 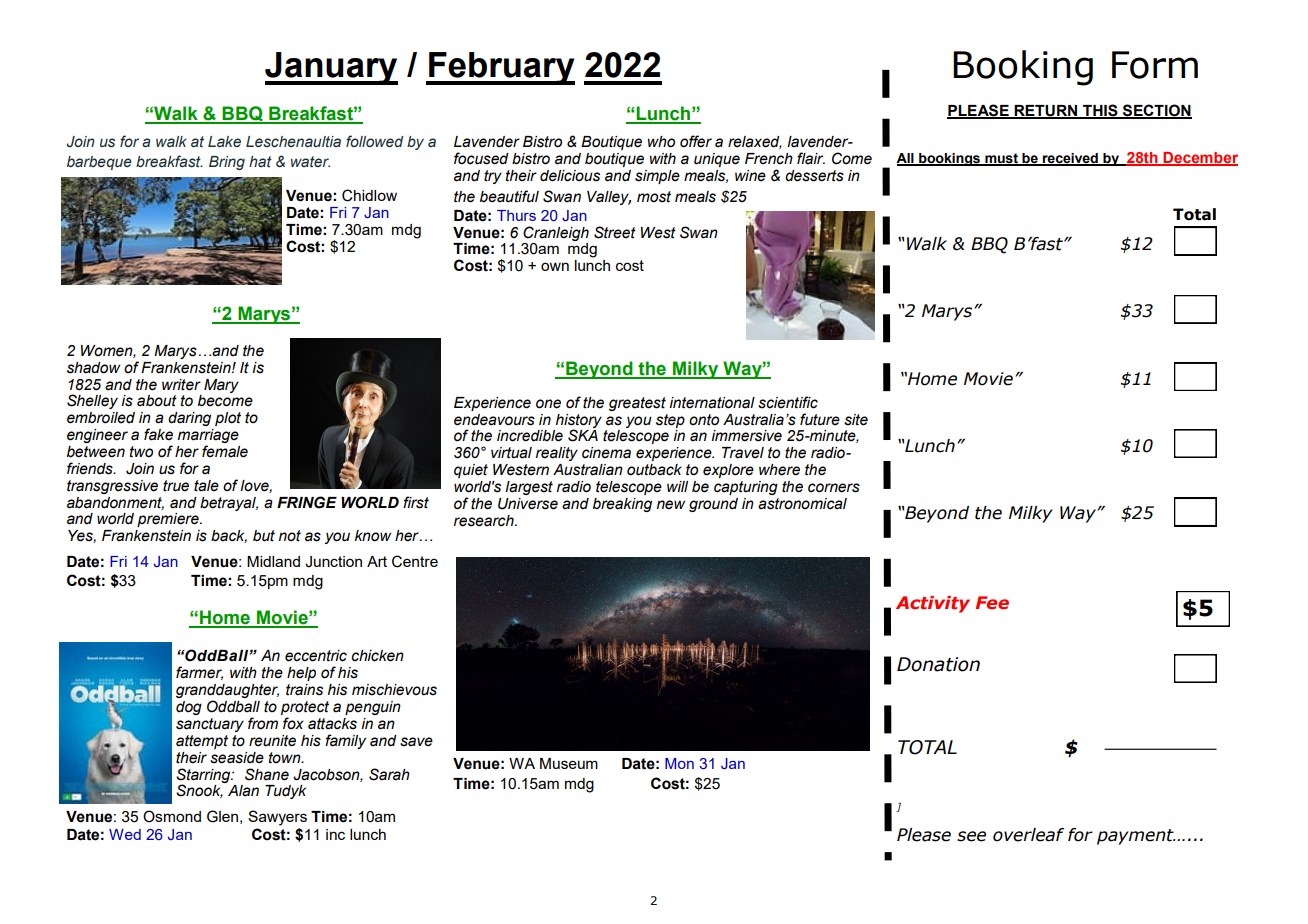 I want to click on Donation, so click(x=938, y=664).
